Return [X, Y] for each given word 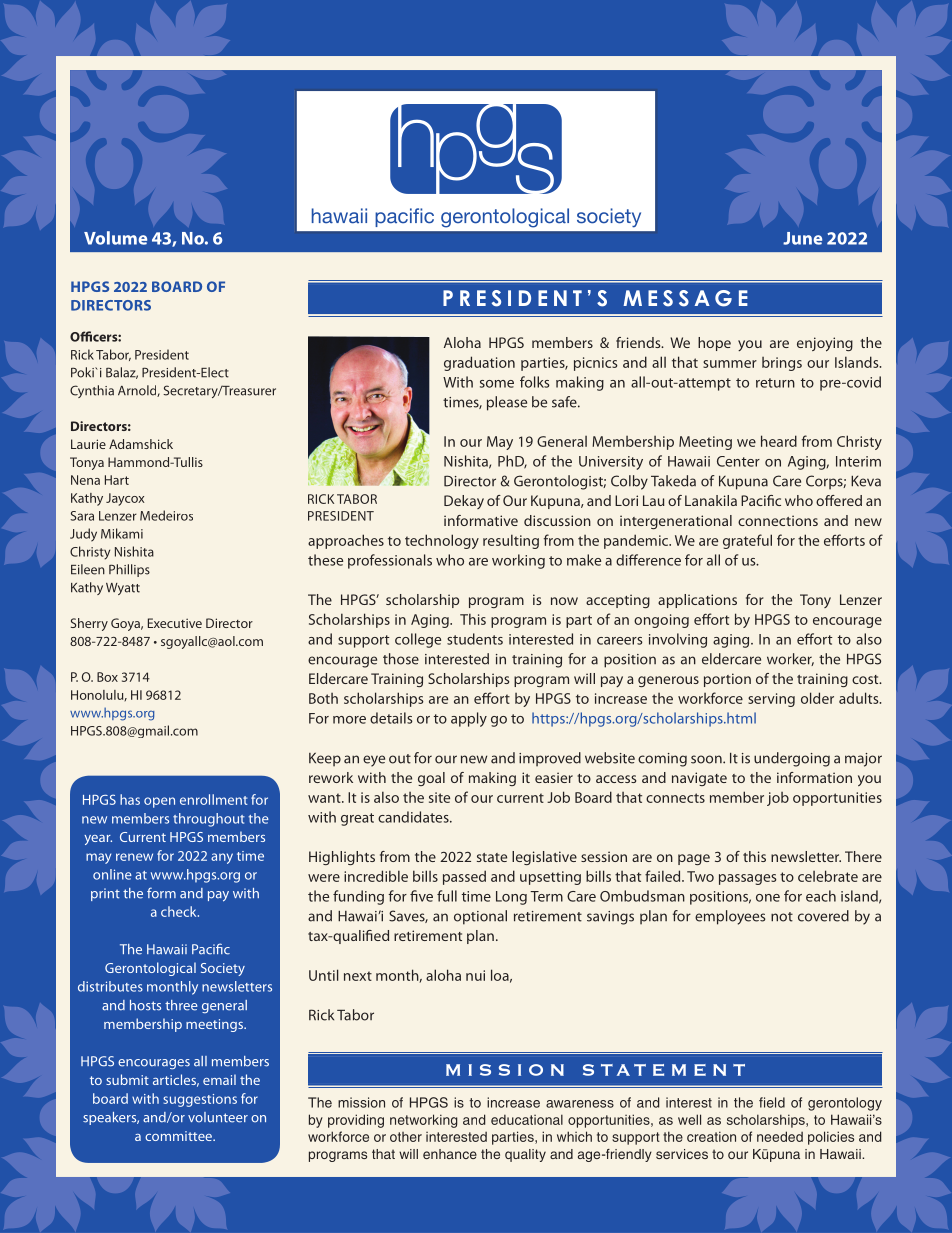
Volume [115, 238]
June [802, 238]
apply [469, 719]
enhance [450, 1154]
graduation [479, 363]
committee [179, 1136]
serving [771, 700]
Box [107, 677]
